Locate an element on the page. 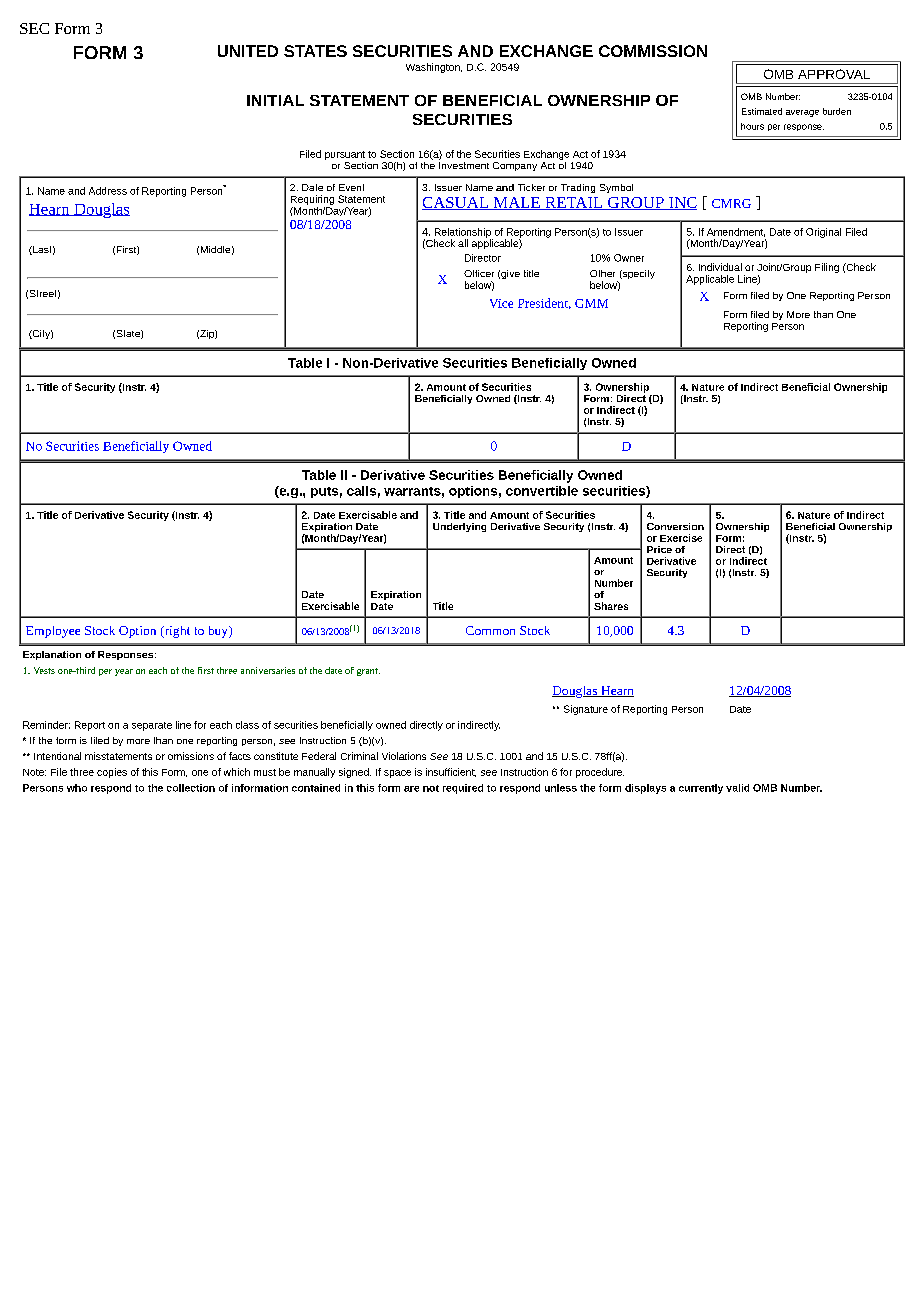 The width and height of the document is (924, 1308). UNITED is located at coordinates (248, 51).
